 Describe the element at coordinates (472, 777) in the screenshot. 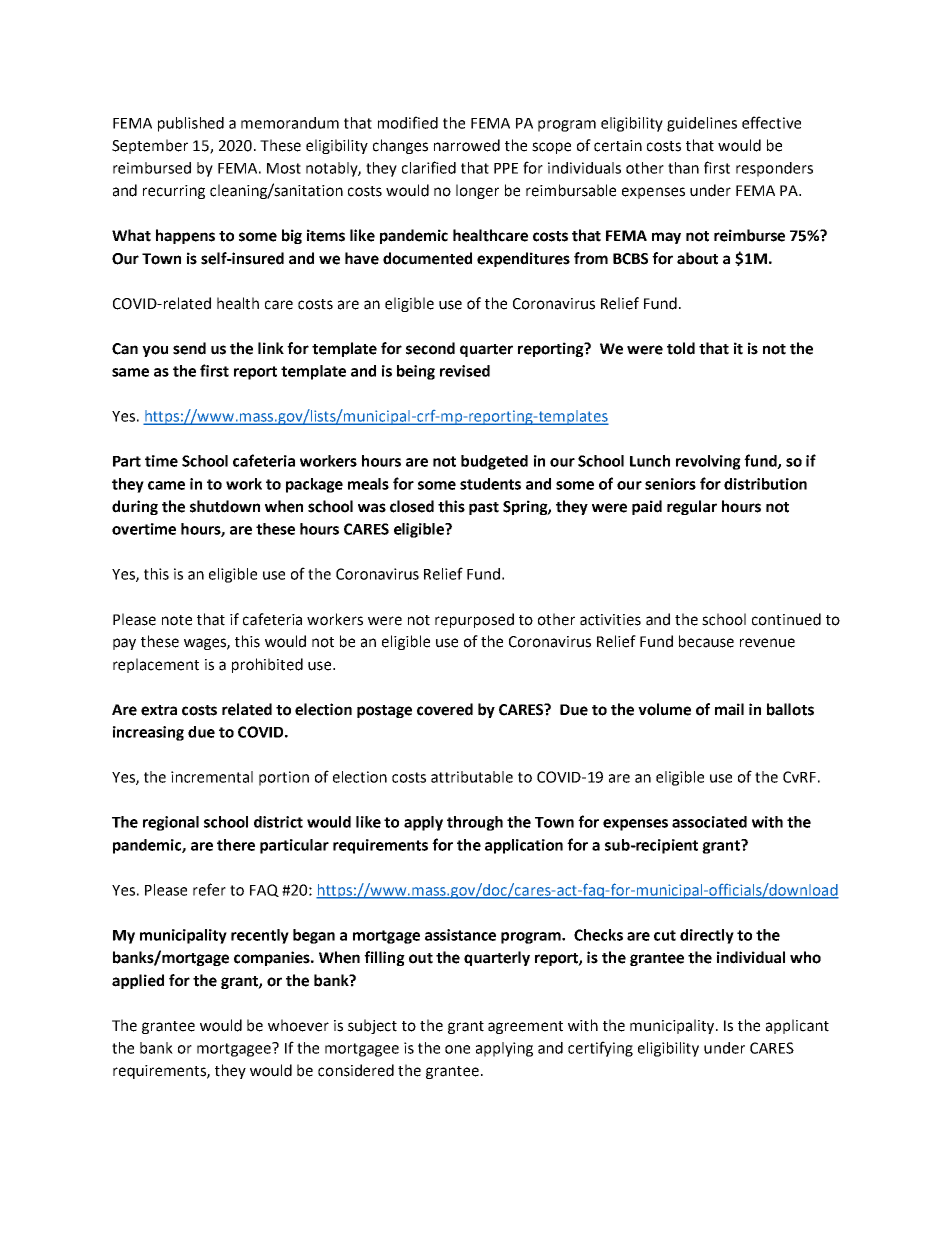

I see `attributable` at that location.
